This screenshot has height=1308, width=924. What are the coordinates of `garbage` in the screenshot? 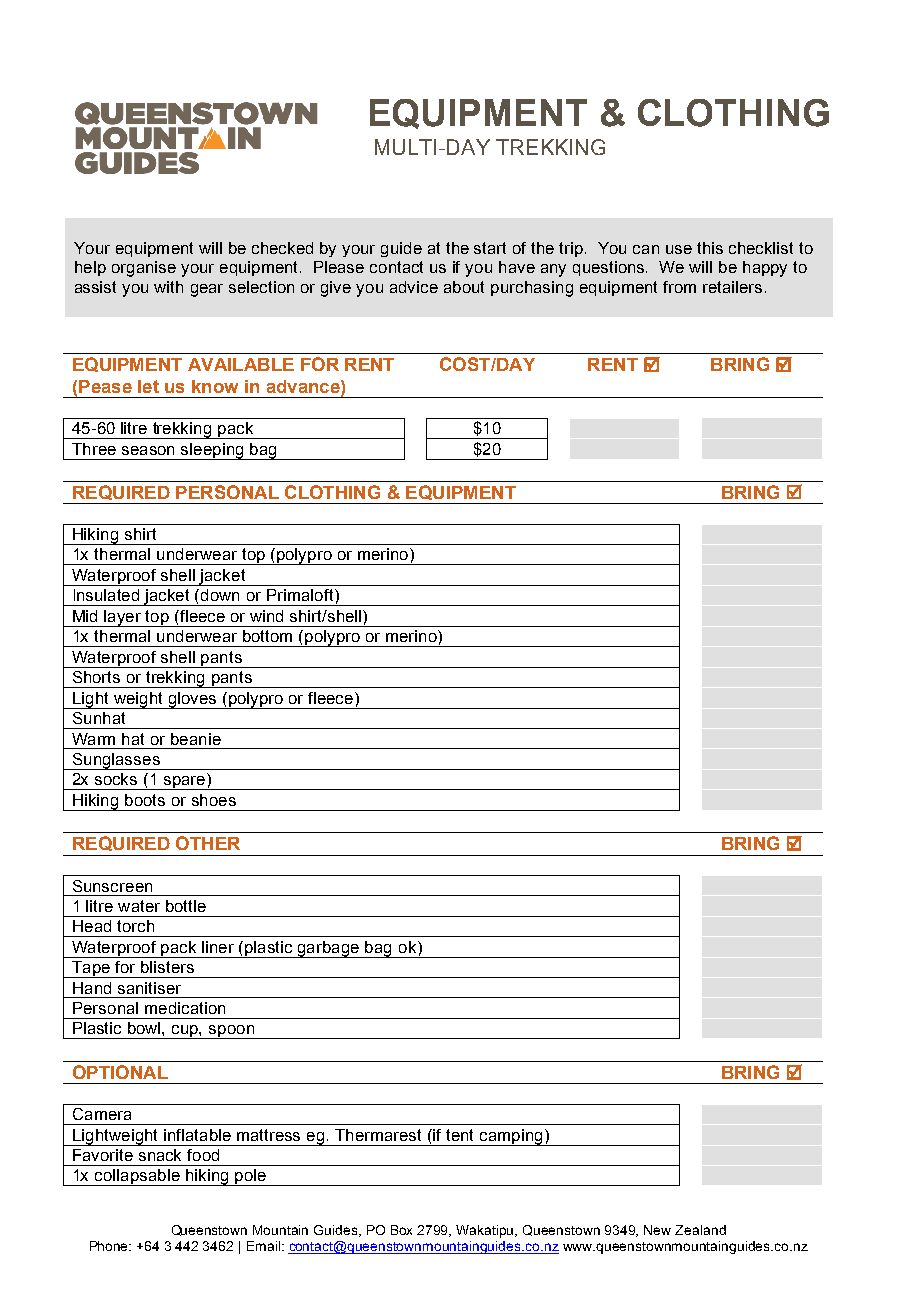 It's located at (329, 949).
